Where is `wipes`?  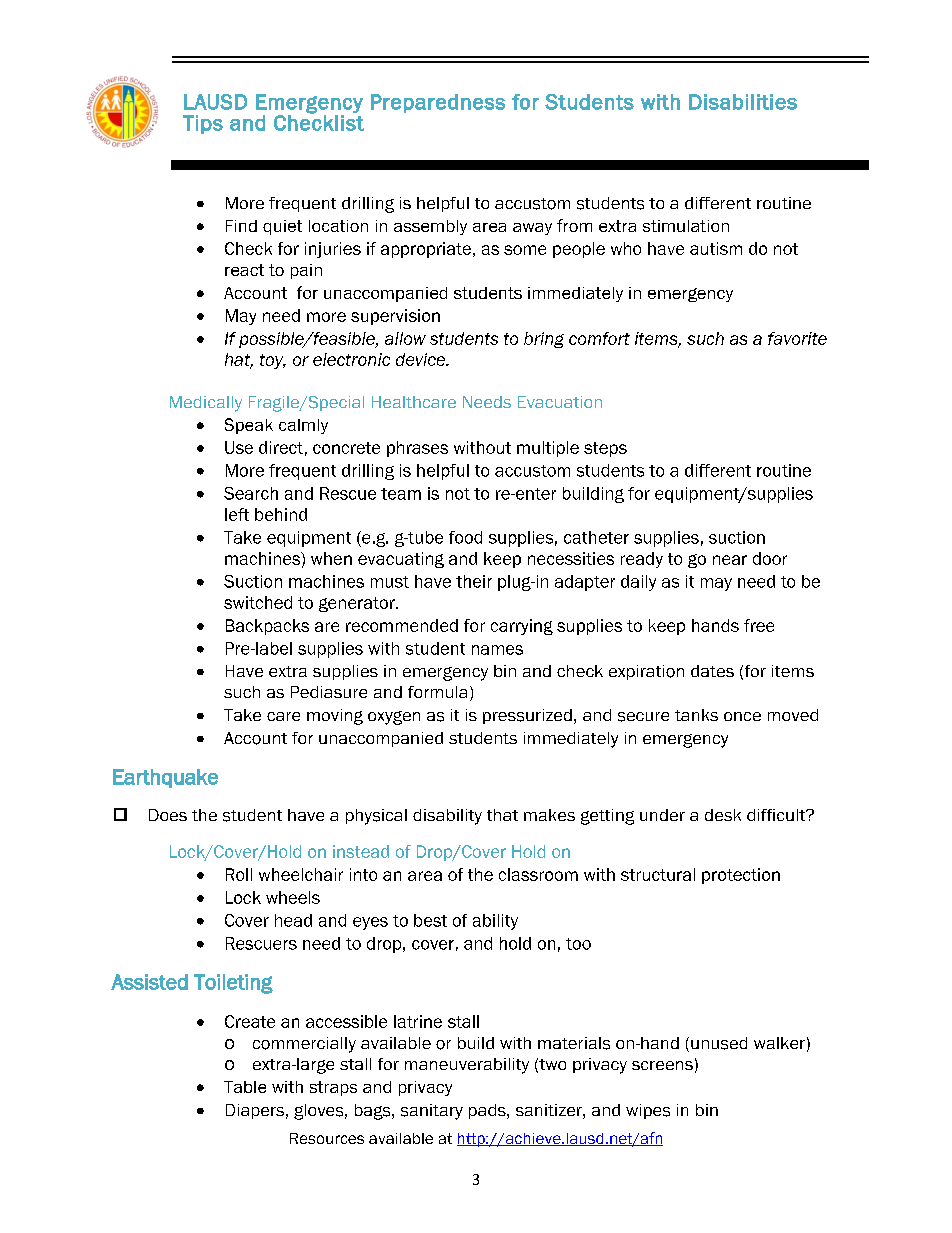 wipes is located at coordinates (648, 1111).
